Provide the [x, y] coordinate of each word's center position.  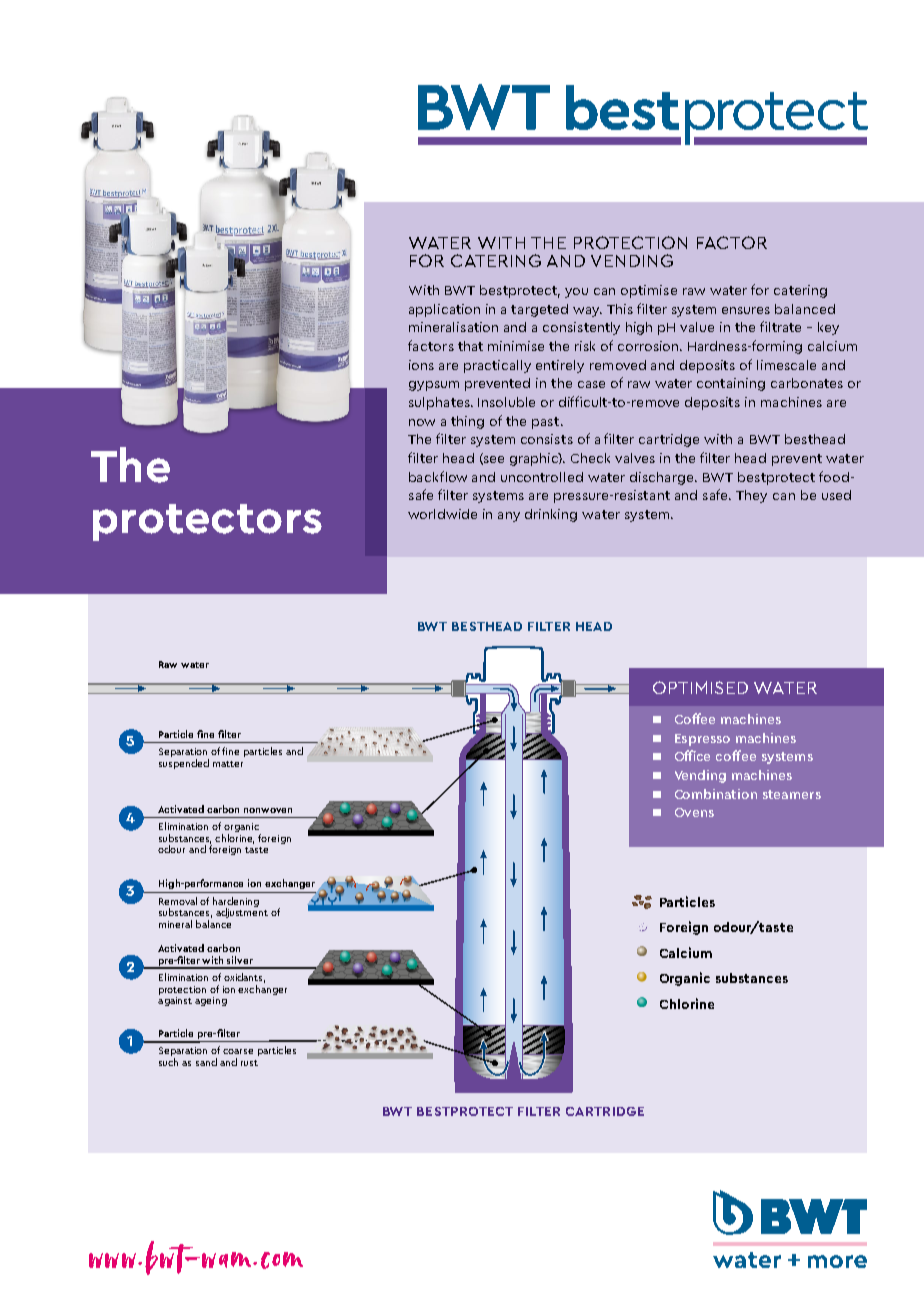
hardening [236, 903]
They [751, 496]
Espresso [702, 740]
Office [692, 755]
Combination [716, 794]
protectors [207, 522]
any [509, 517]
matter [228, 764]
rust [249, 1063]
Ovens [694, 812]
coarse [238, 1051]
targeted [539, 310]
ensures [746, 310]
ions [421, 365]
